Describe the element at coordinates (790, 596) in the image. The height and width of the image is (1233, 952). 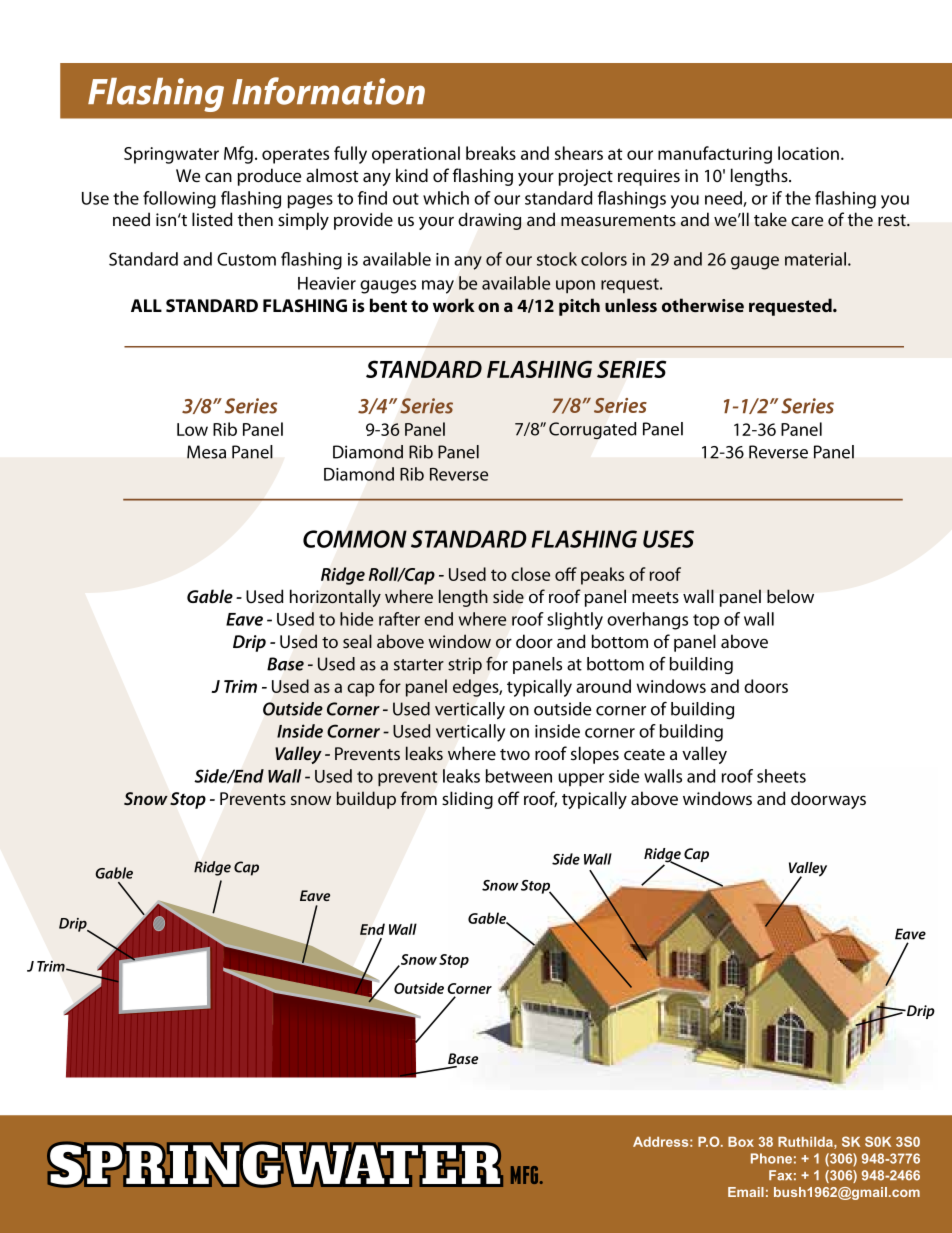
I see `below` at that location.
